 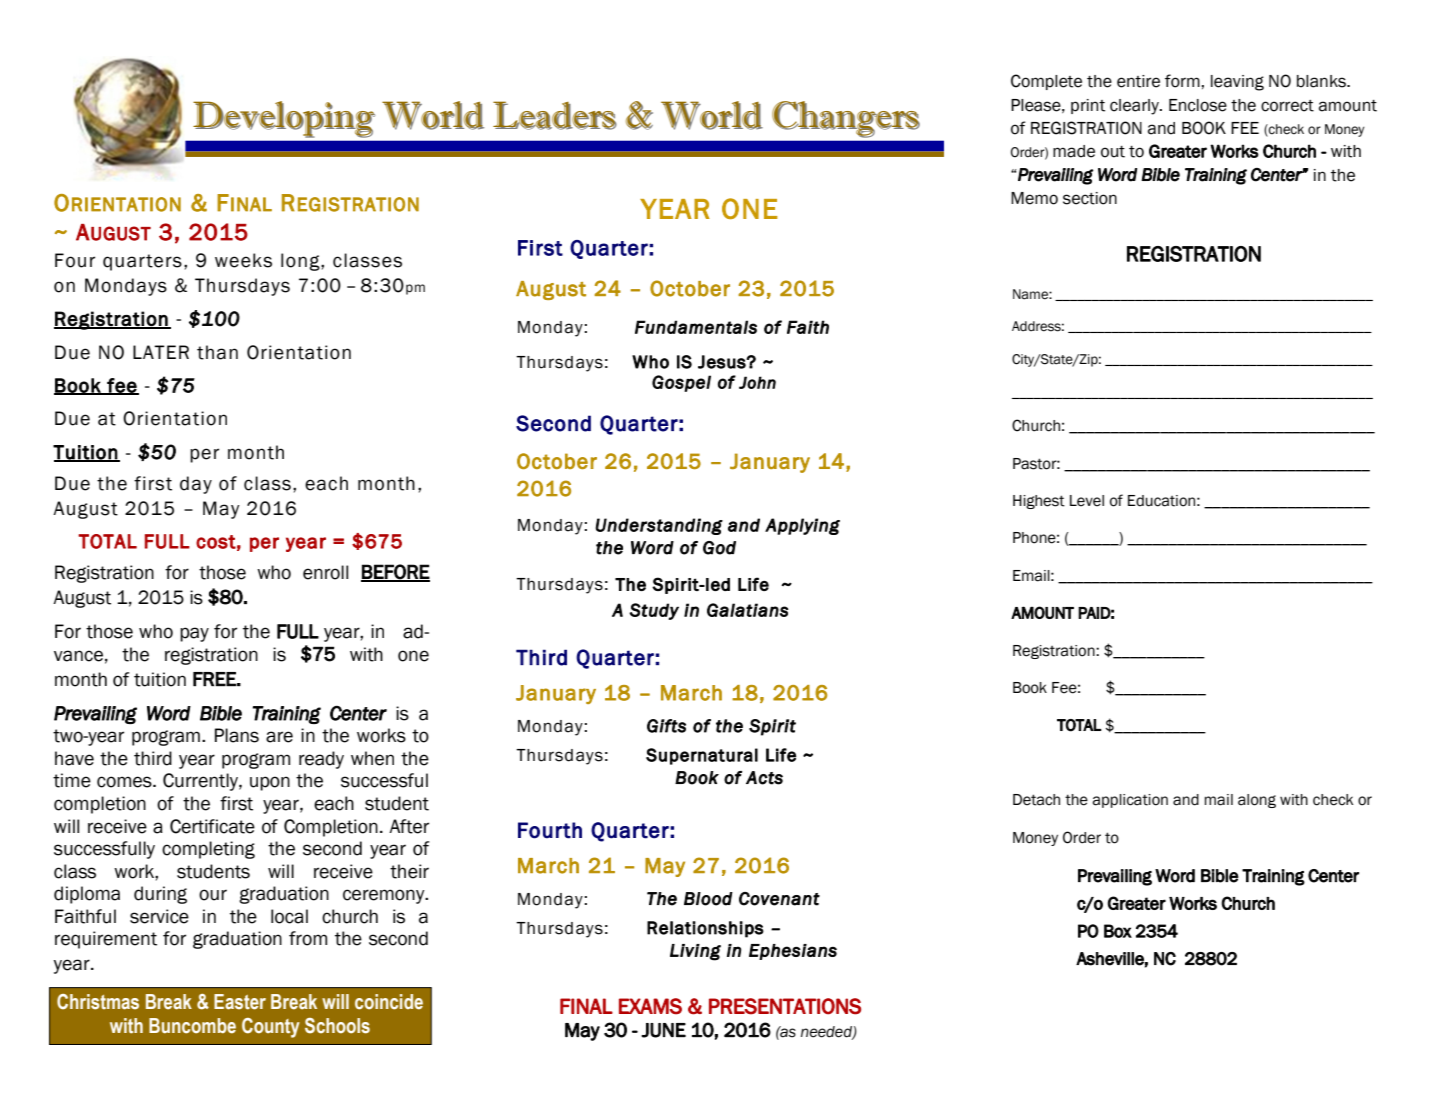 What do you see at coordinates (1046, 82) in the image?
I see `Complete` at bounding box center [1046, 82].
